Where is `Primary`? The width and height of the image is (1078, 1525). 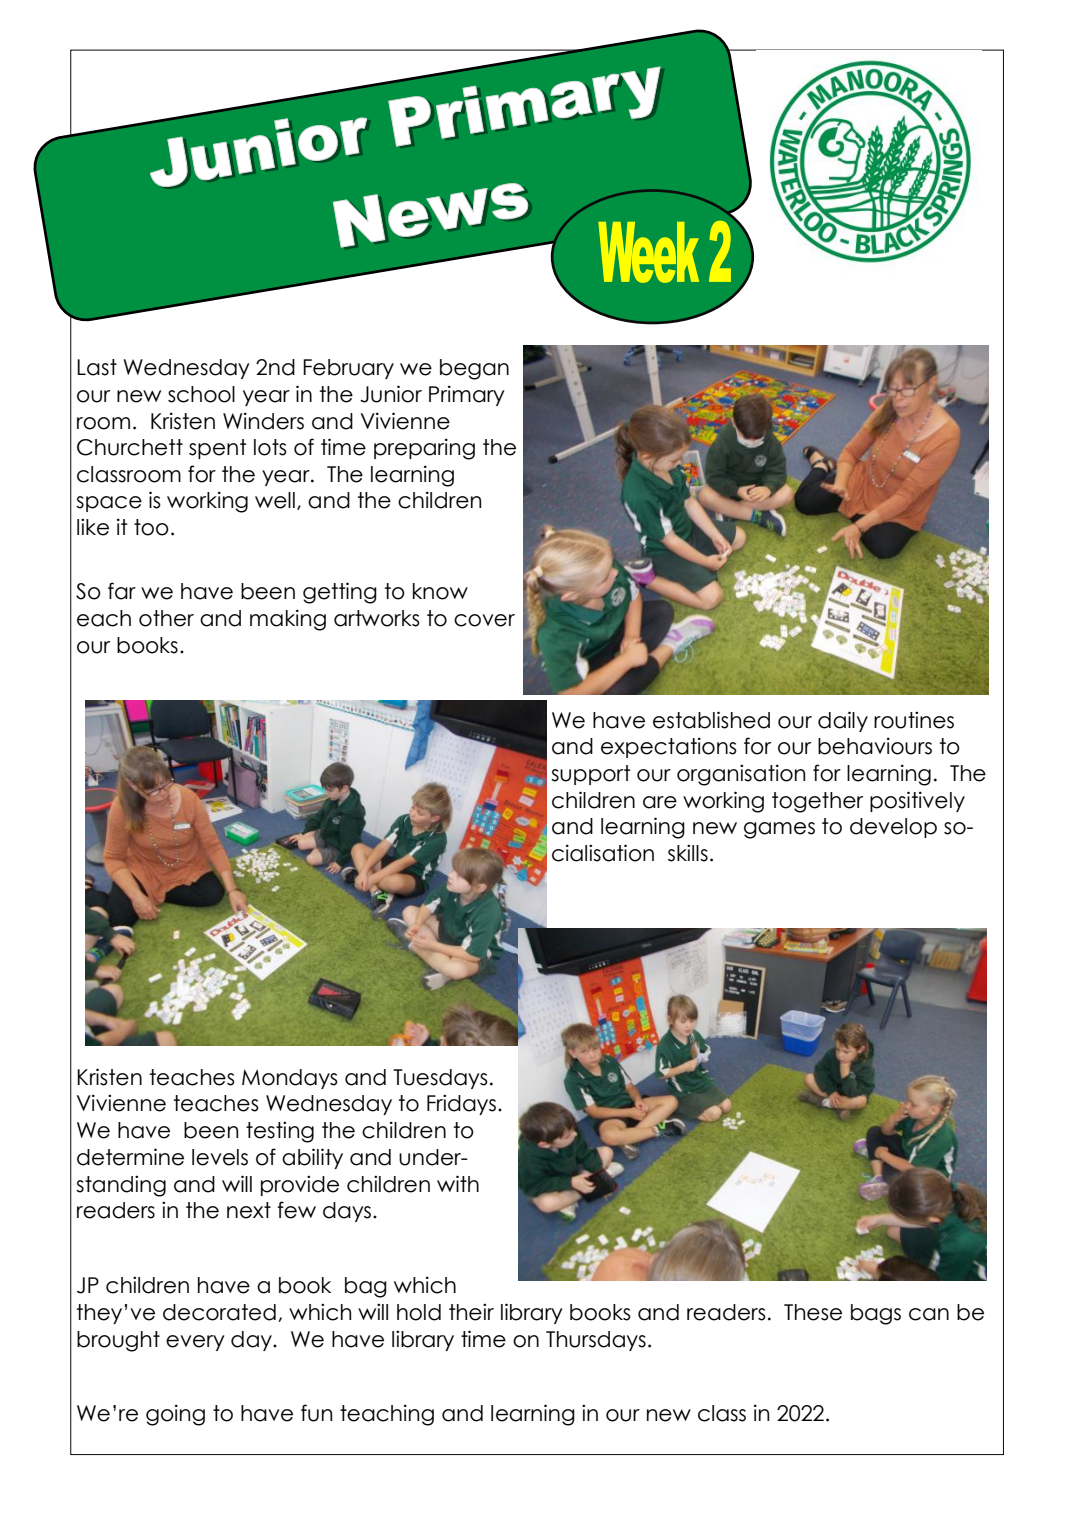 Primary is located at coordinates (467, 395).
